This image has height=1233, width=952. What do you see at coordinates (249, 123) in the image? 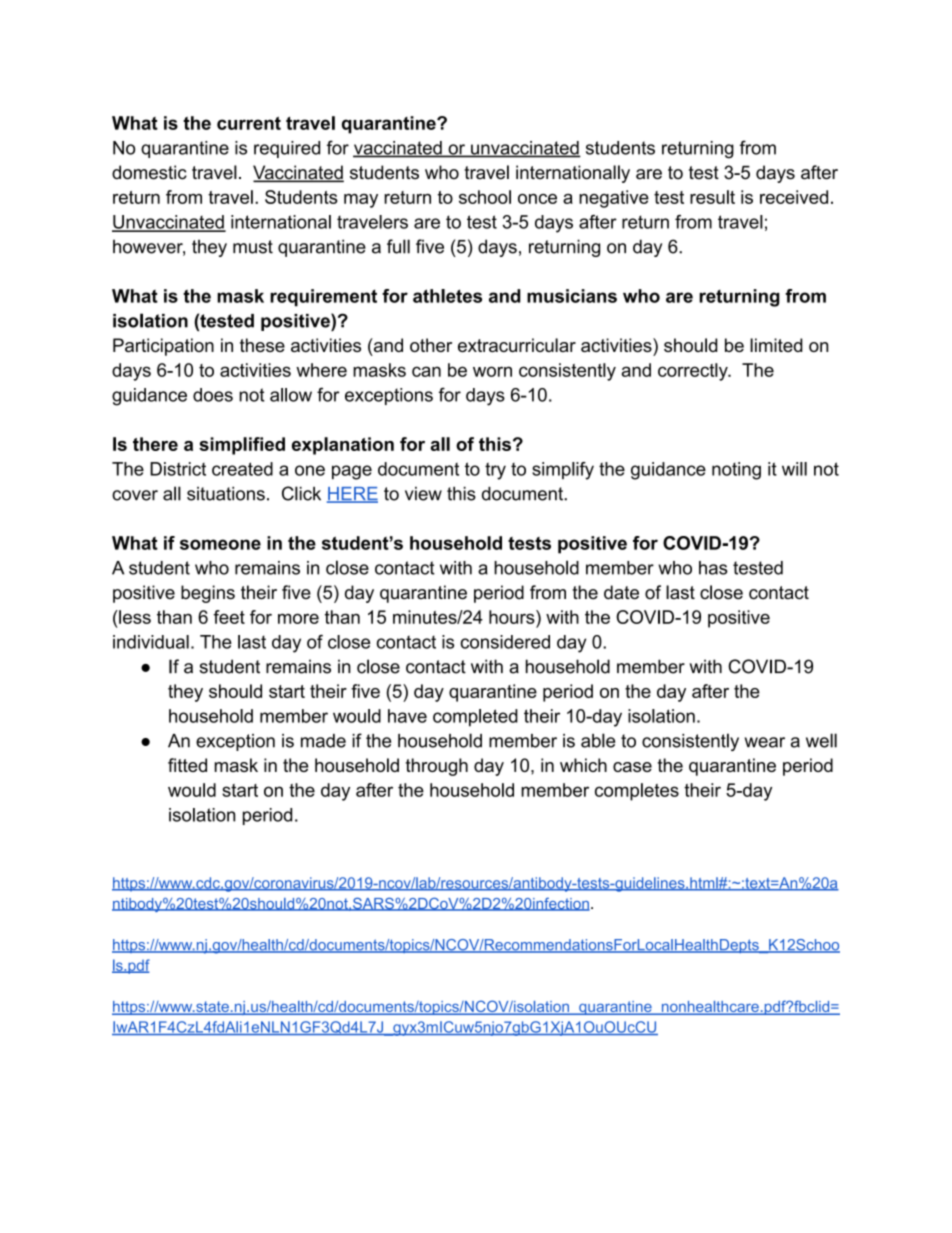
I see `current` at bounding box center [249, 123].
